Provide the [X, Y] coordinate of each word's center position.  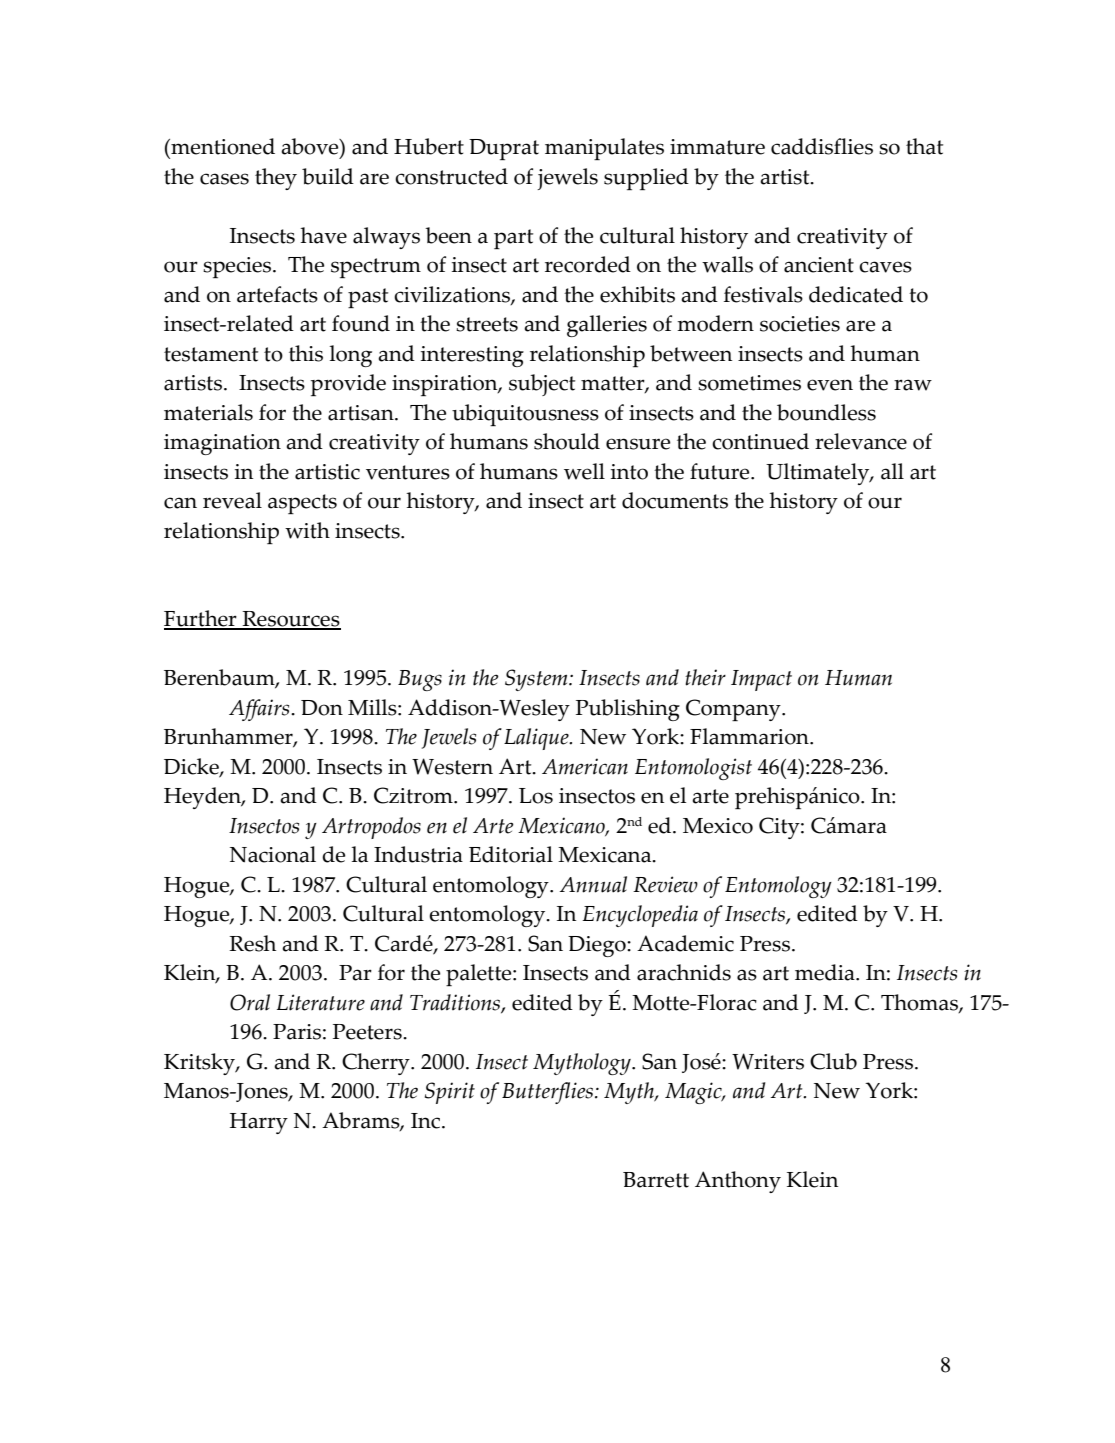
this [306, 353]
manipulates [604, 149]
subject [542, 385]
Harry [259, 1123]
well [584, 471]
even [830, 385]
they [276, 179]
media [826, 972]
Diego [598, 946]
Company [734, 710]
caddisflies [822, 146]
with [307, 530]
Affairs [260, 710]
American [585, 766]
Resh [252, 943]
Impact [761, 680]
